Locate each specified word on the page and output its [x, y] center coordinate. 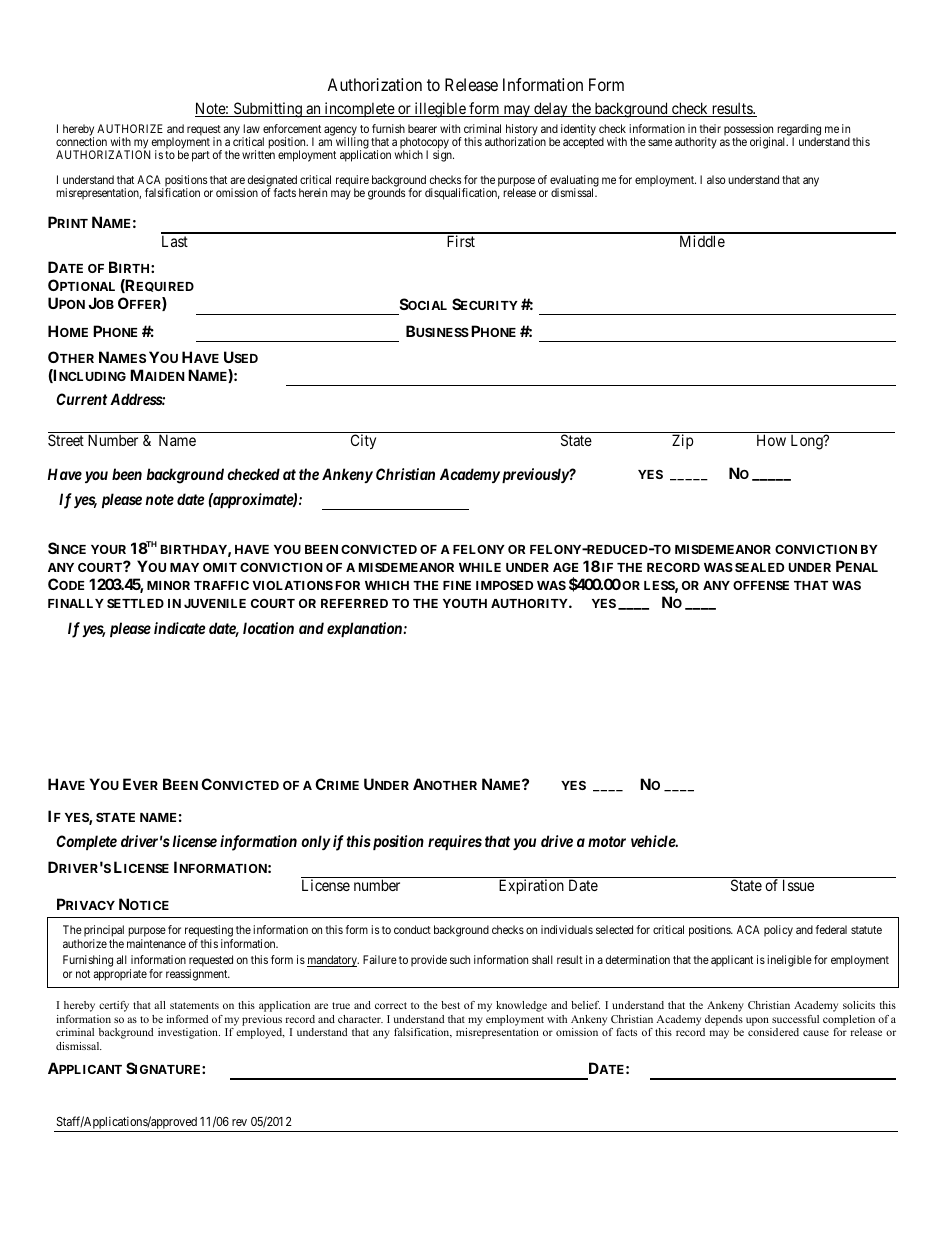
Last [175, 241]
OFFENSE [761, 585]
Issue [798, 885]
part [201, 156]
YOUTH [465, 603]
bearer [422, 128]
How [771, 440]
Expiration [531, 886]
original [769, 143]
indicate [179, 628]
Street [66, 440]
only [316, 842]
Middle [702, 241]
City [363, 441]
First [461, 241]
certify [114, 1006]
